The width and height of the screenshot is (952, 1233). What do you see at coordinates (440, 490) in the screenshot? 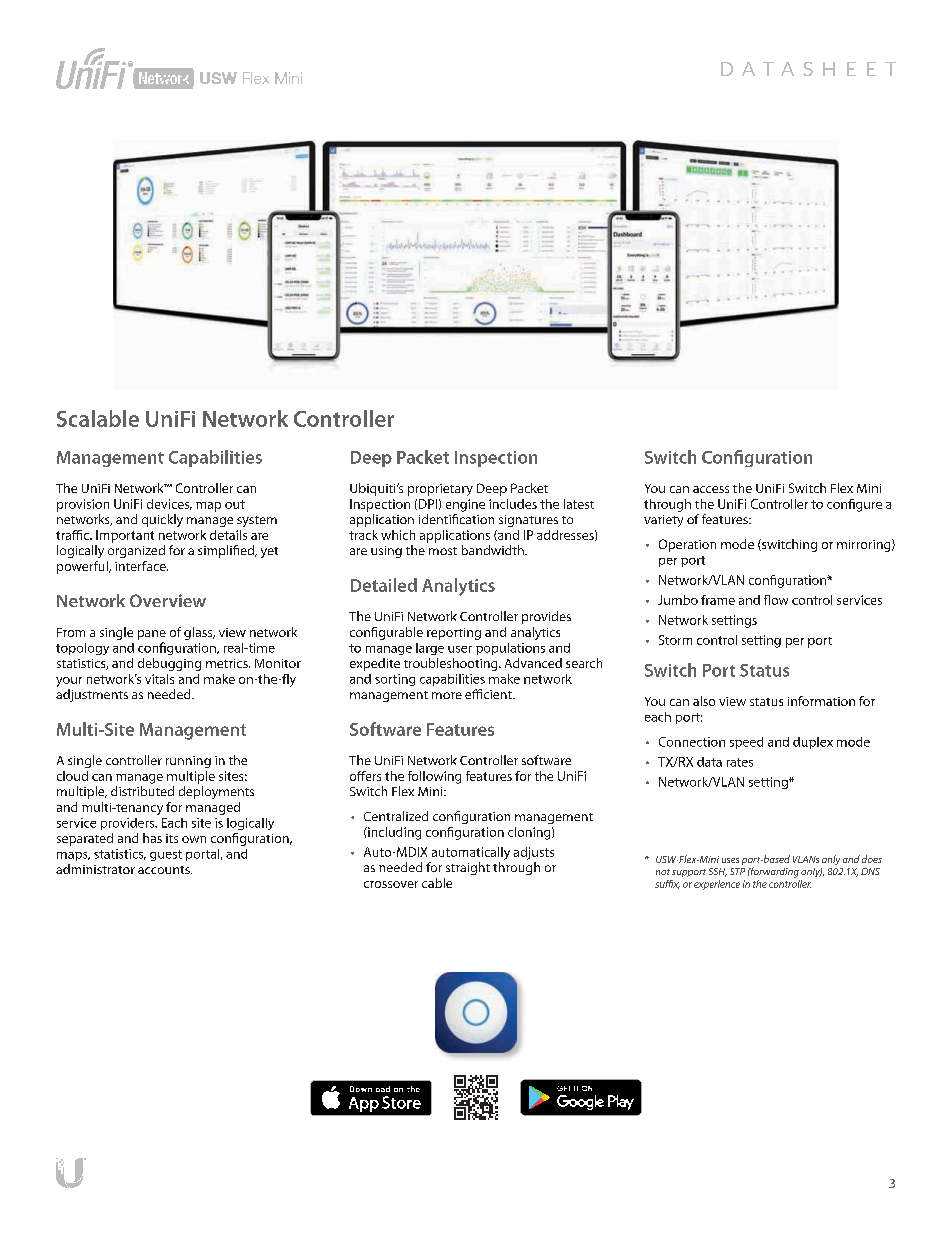
I see `proprietary` at bounding box center [440, 490].
